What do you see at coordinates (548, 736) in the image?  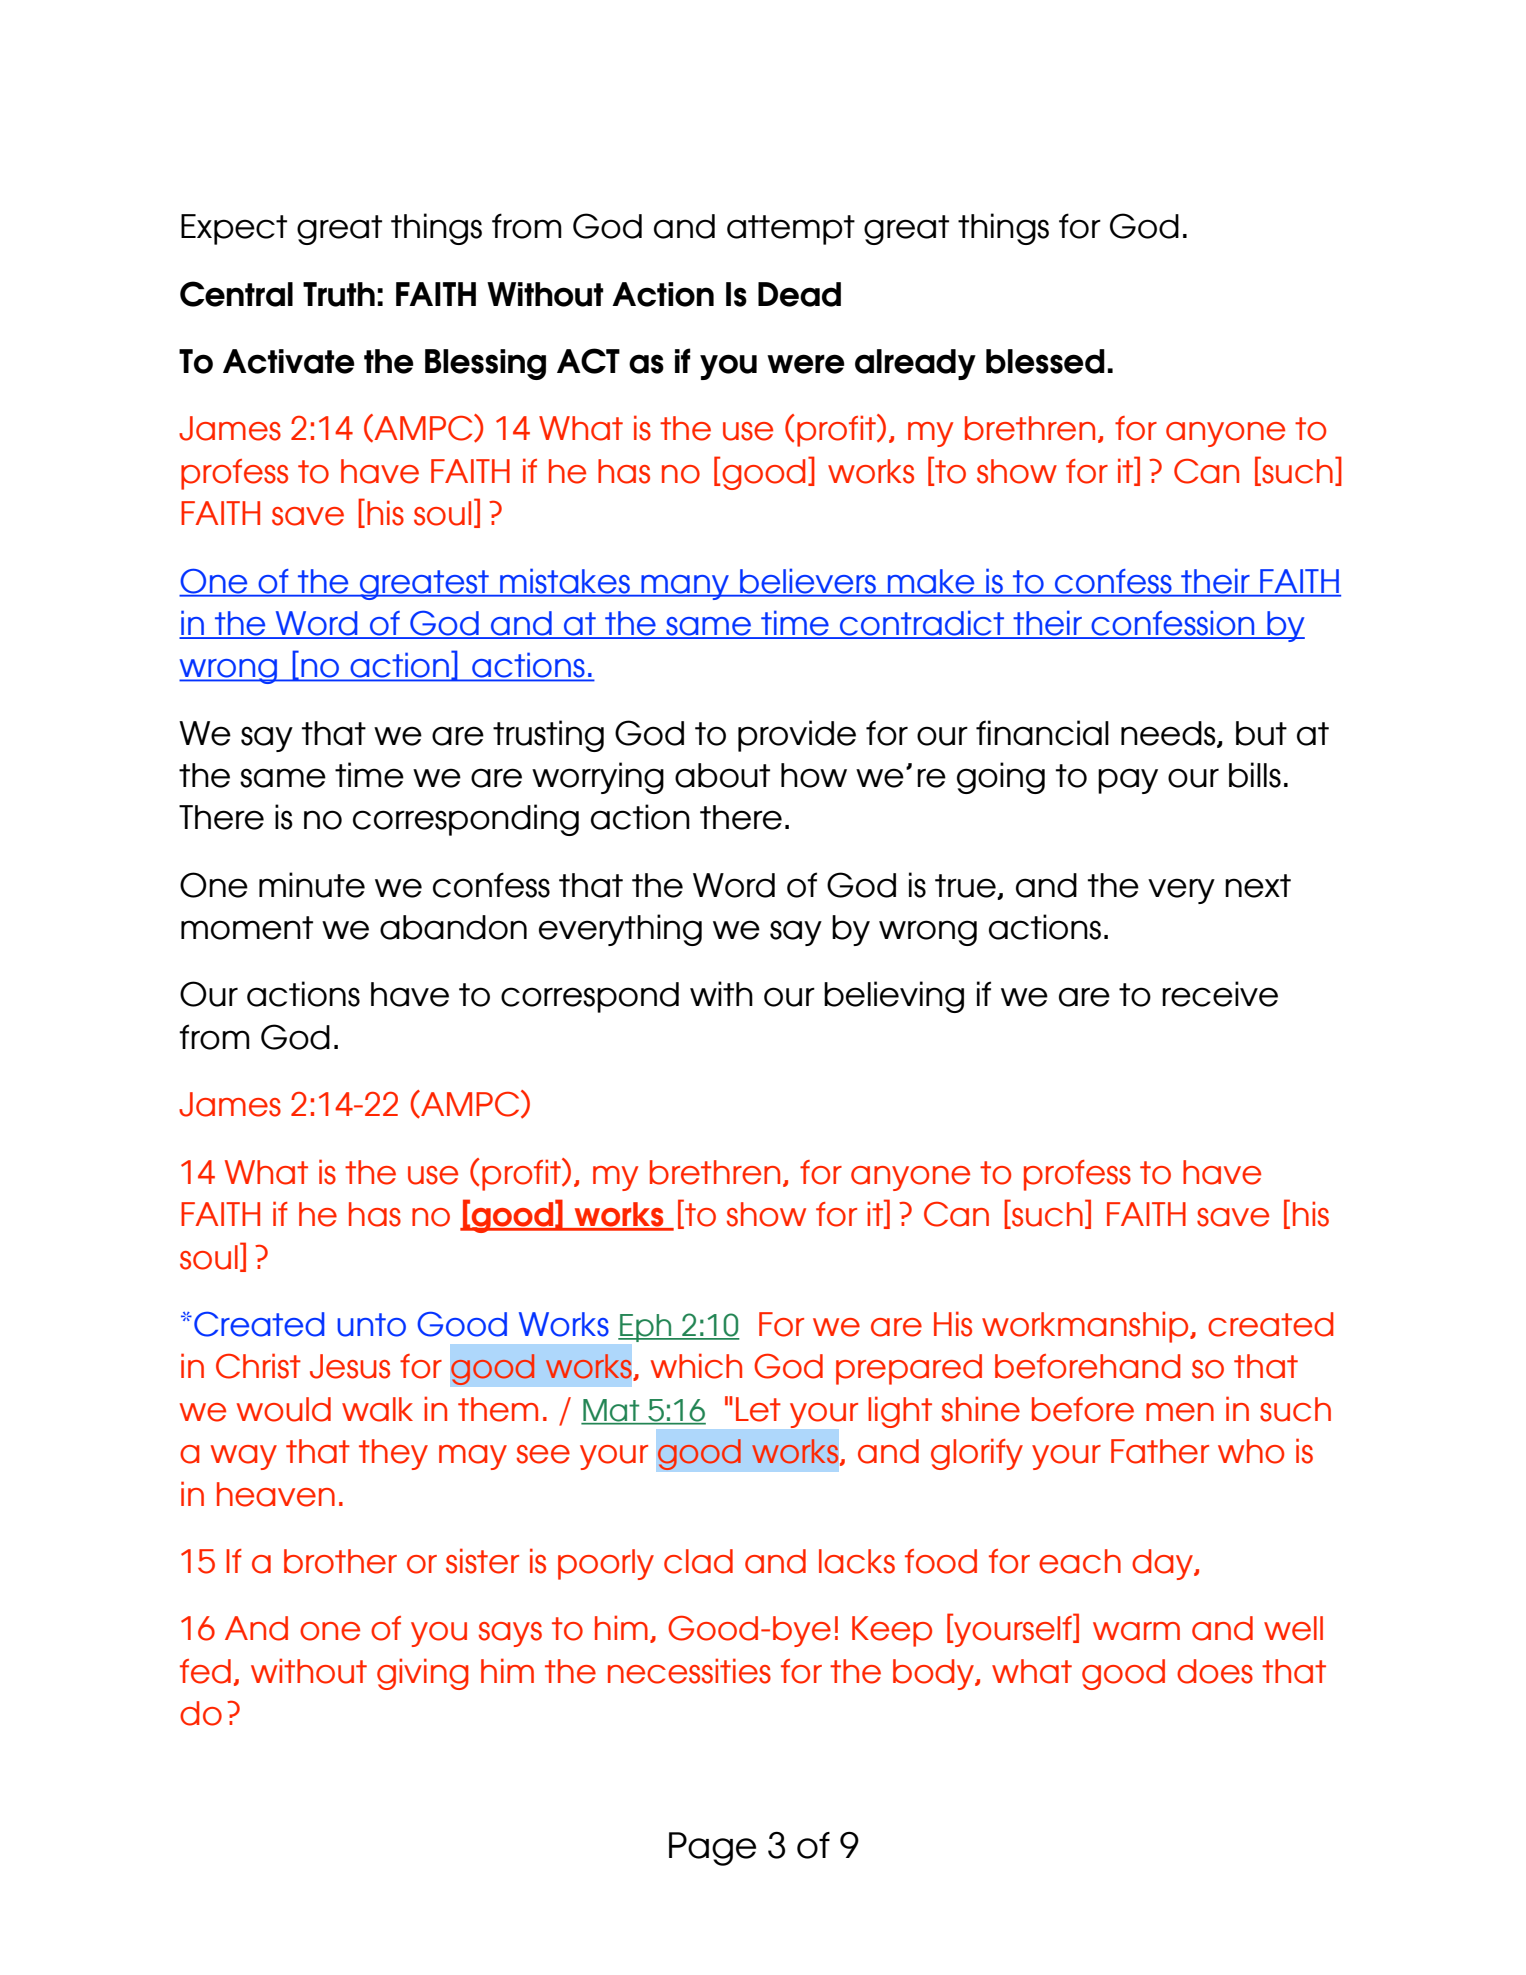 I see `trusting` at bounding box center [548, 736].
